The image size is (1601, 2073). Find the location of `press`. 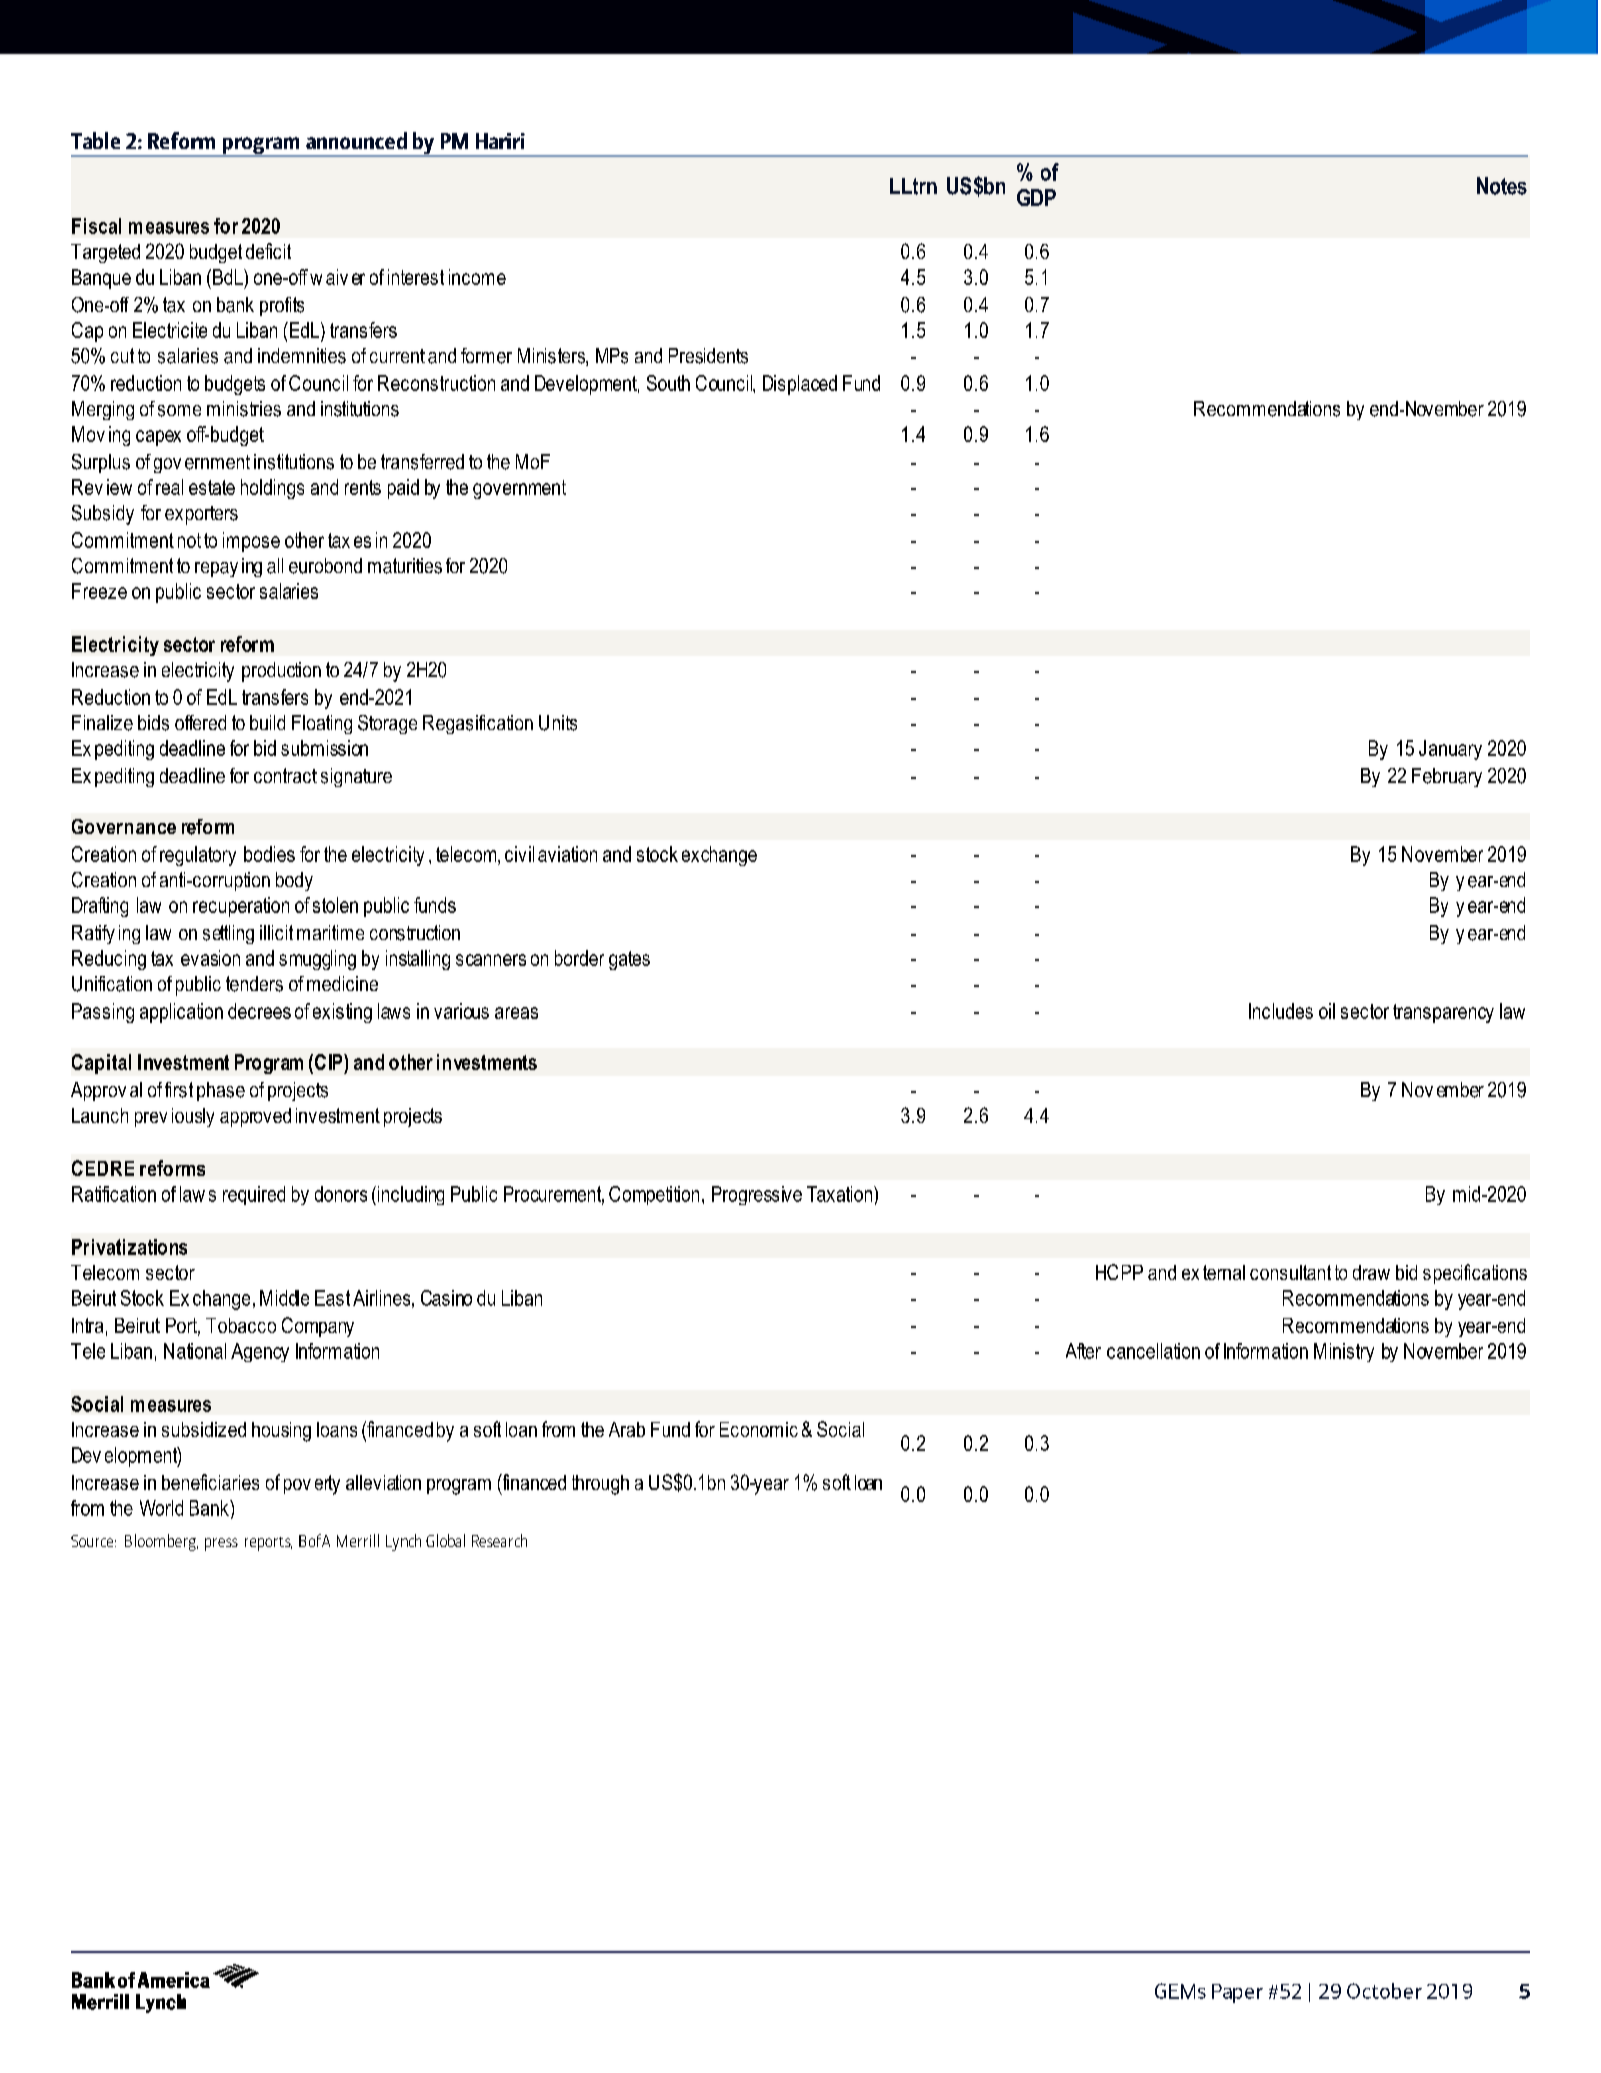

press is located at coordinates (221, 1544).
